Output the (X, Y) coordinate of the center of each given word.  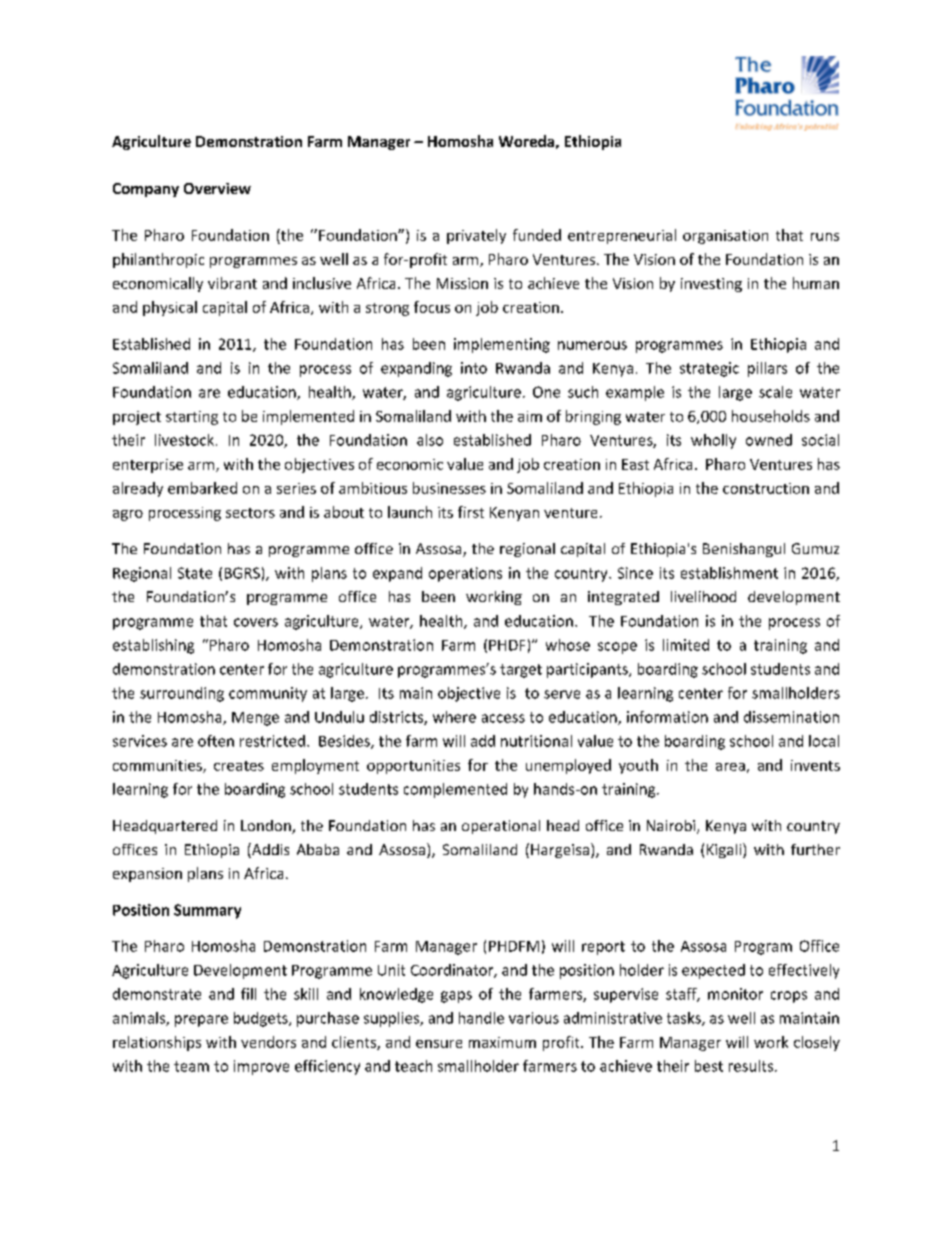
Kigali (725, 850)
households (771, 416)
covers (256, 622)
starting (192, 418)
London (267, 827)
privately (476, 236)
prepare (201, 1021)
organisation (725, 237)
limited (686, 645)
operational (501, 827)
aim (530, 416)
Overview (217, 188)
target (521, 671)
